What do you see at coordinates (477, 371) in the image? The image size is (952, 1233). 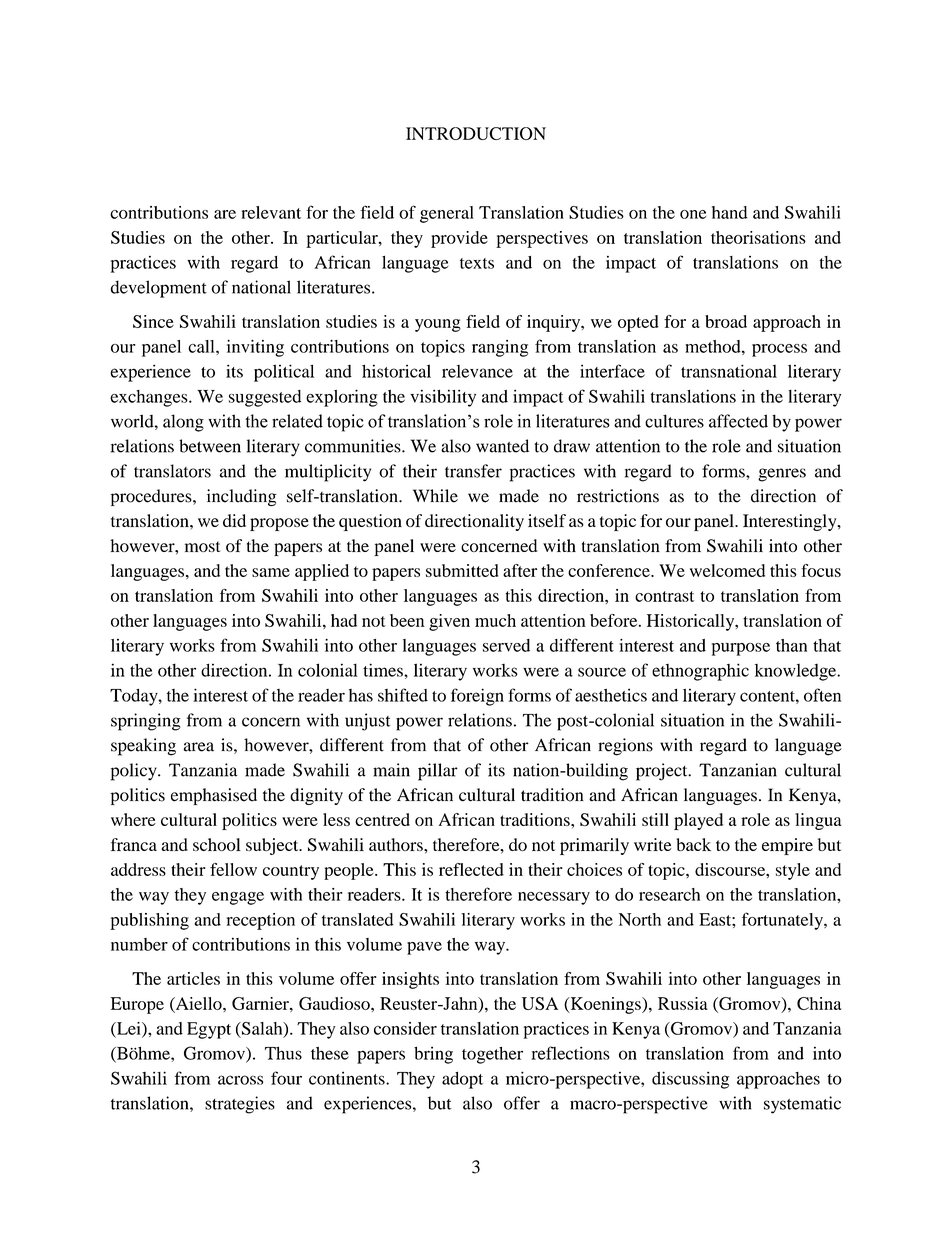 I see `relevance` at bounding box center [477, 371].
